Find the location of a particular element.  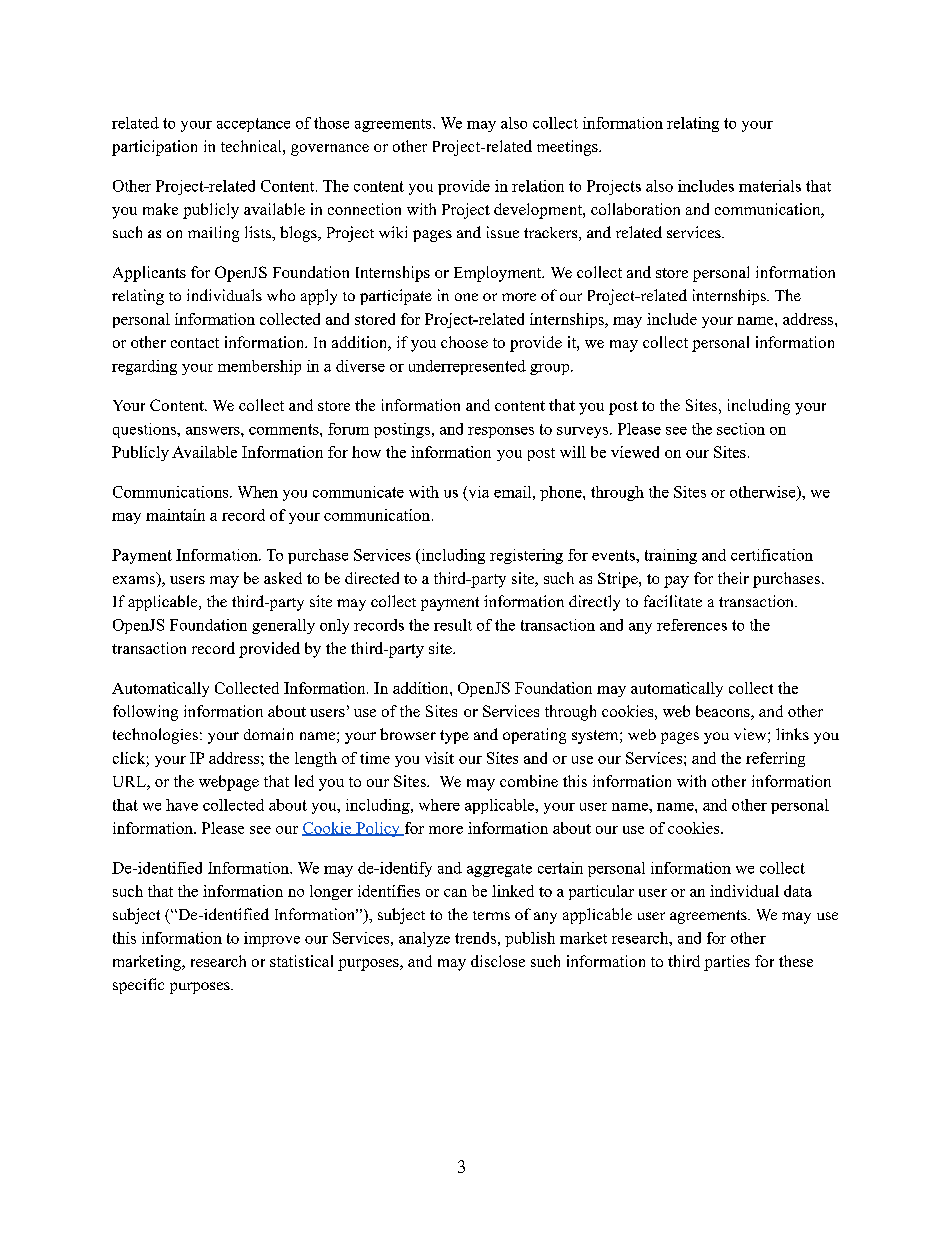

participation is located at coordinates (154, 148).
